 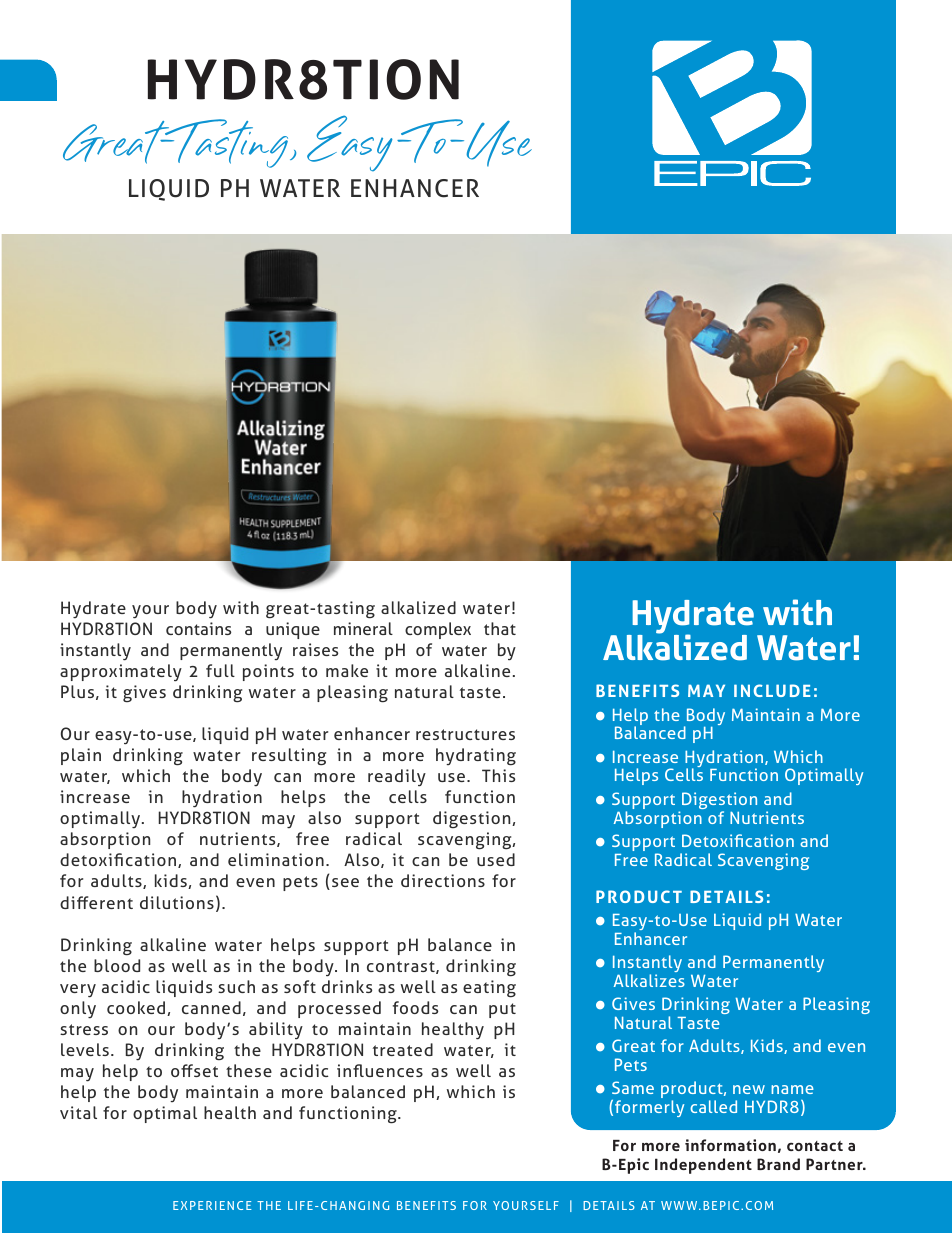 What do you see at coordinates (198, 628) in the screenshot?
I see `contains` at bounding box center [198, 628].
